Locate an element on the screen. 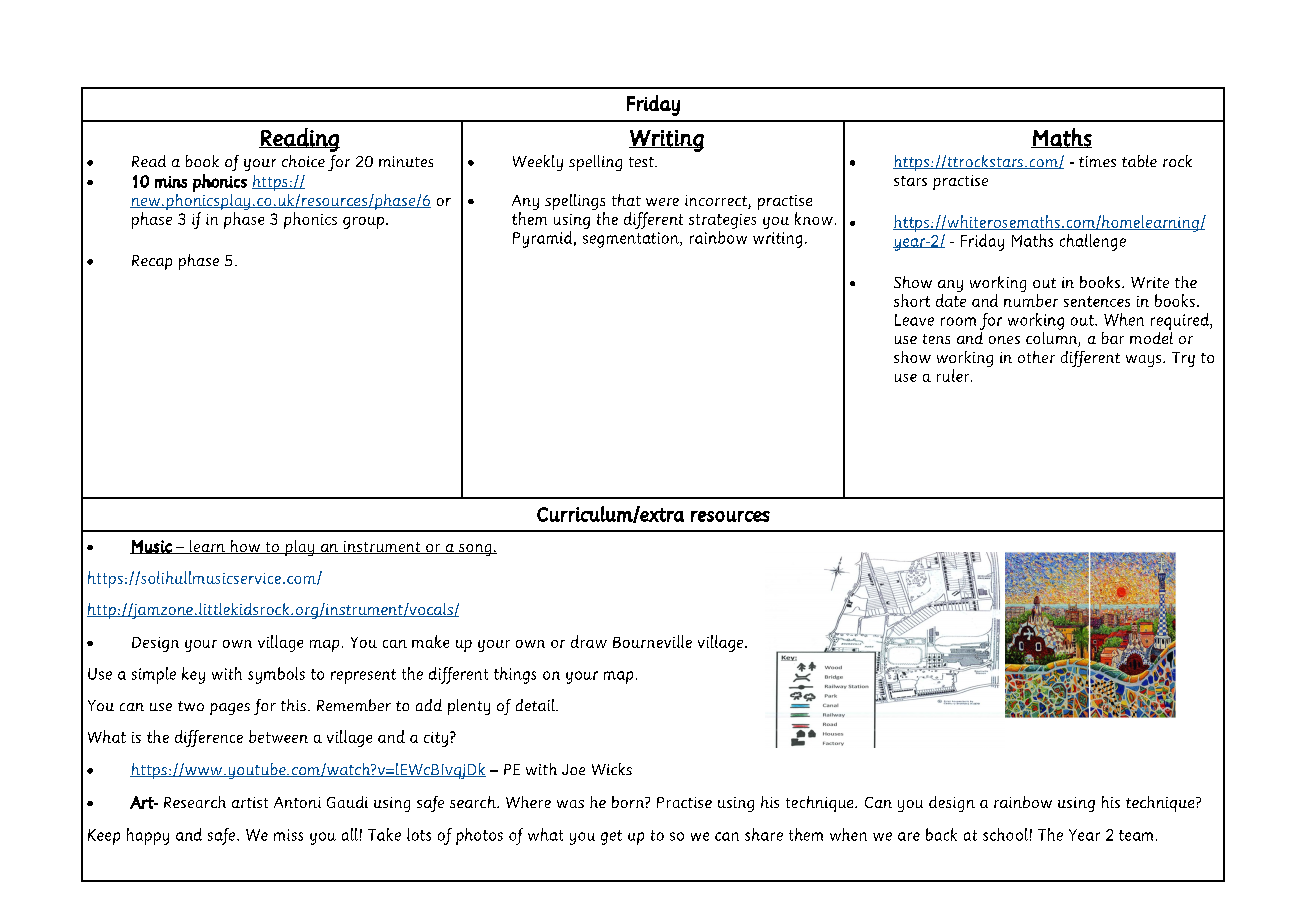 Image resolution: width=1308 pixels, height=924 pixels. artist is located at coordinates (250, 802).
